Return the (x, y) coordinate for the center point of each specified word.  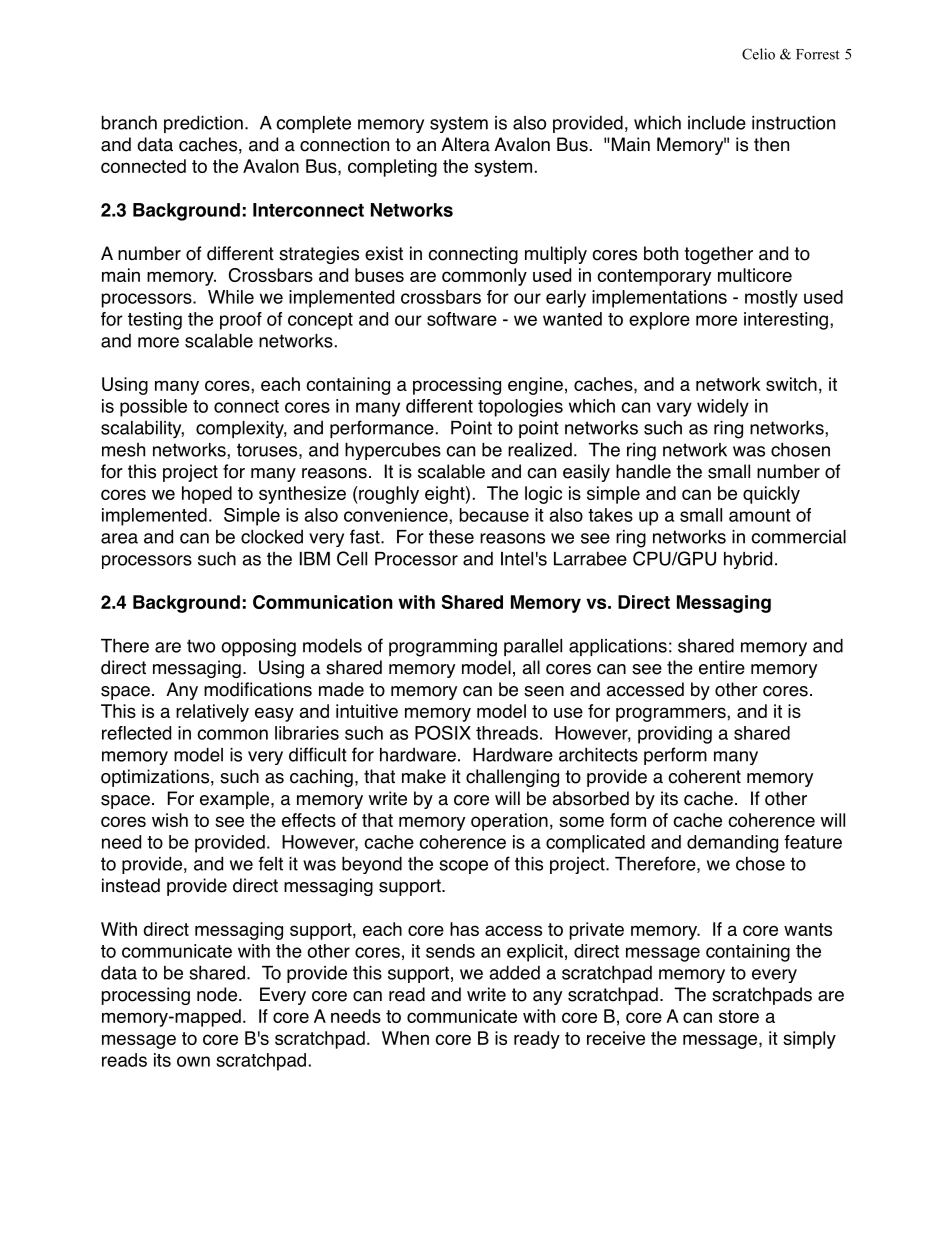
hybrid (748, 560)
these (451, 536)
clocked (272, 537)
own (193, 1061)
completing (392, 168)
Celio (758, 54)
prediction (203, 124)
